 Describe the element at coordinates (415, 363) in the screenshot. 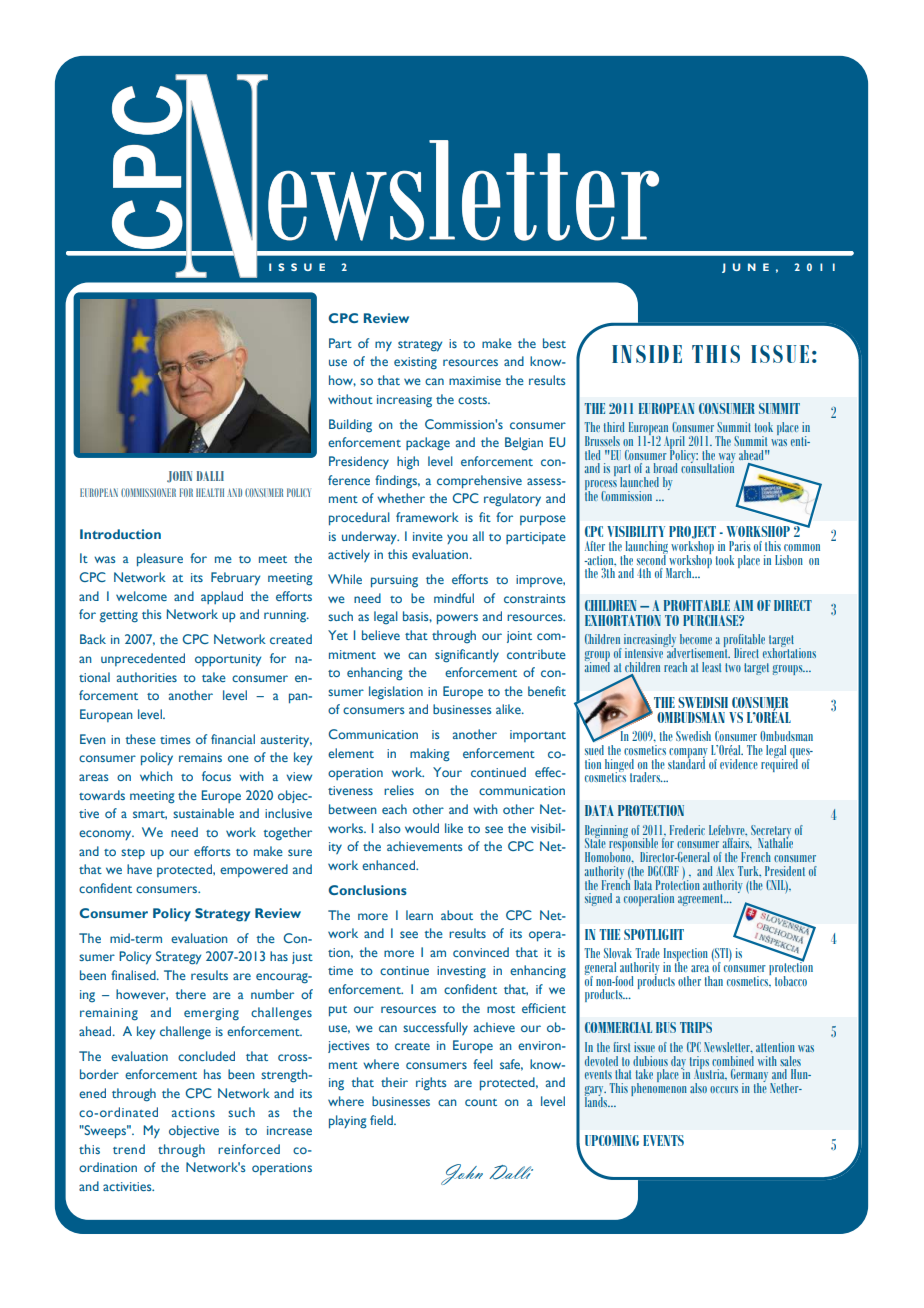

I see `existing` at that location.
